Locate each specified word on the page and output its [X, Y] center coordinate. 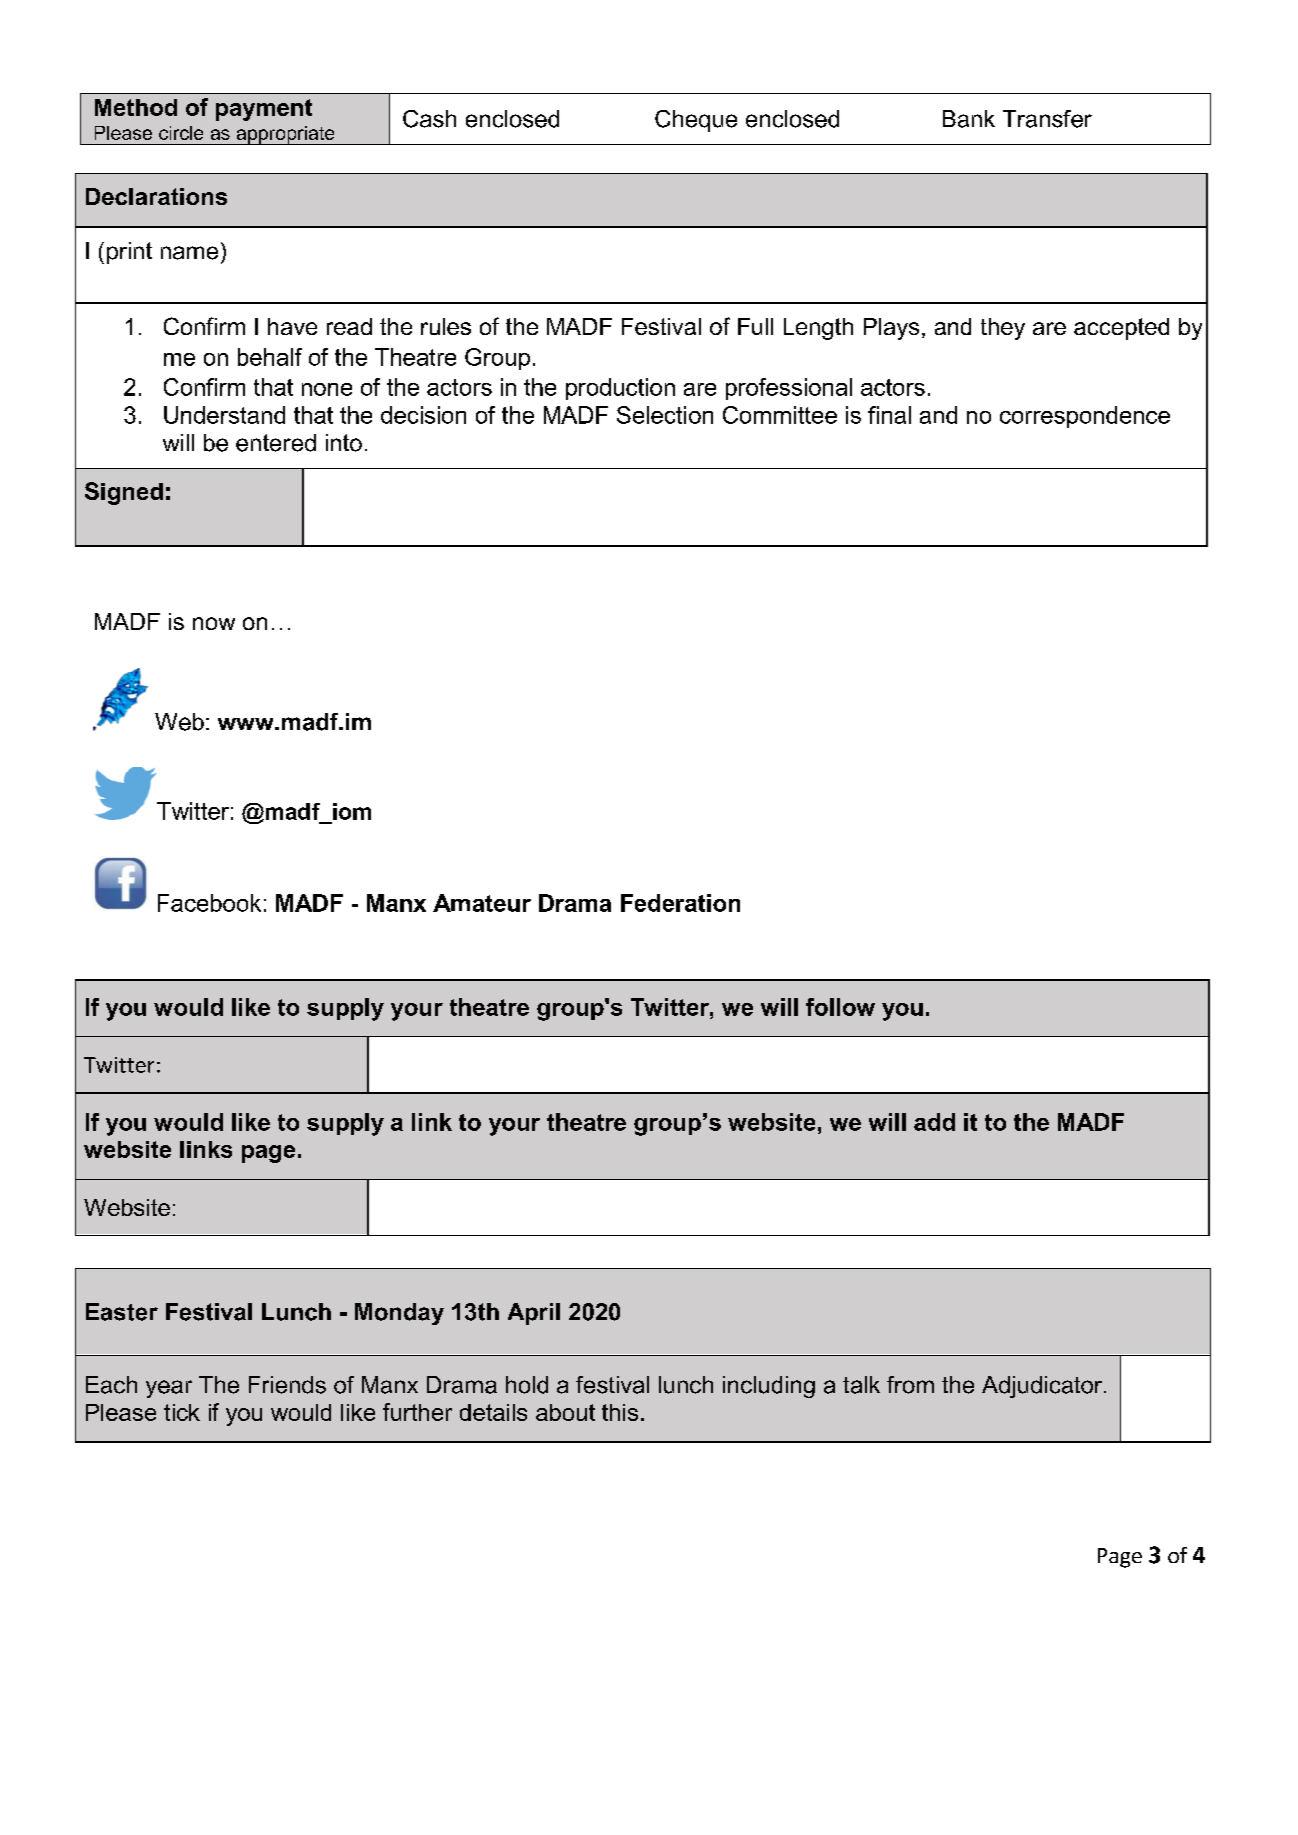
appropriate [285, 135]
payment [264, 110]
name [189, 253]
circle [181, 133]
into [344, 443]
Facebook [209, 903]
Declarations [156, 196]
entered [276, 443]
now [214, 623]
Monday [399, 1314]
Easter [122, 1312]
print [129, 253]
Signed [124, 493]
